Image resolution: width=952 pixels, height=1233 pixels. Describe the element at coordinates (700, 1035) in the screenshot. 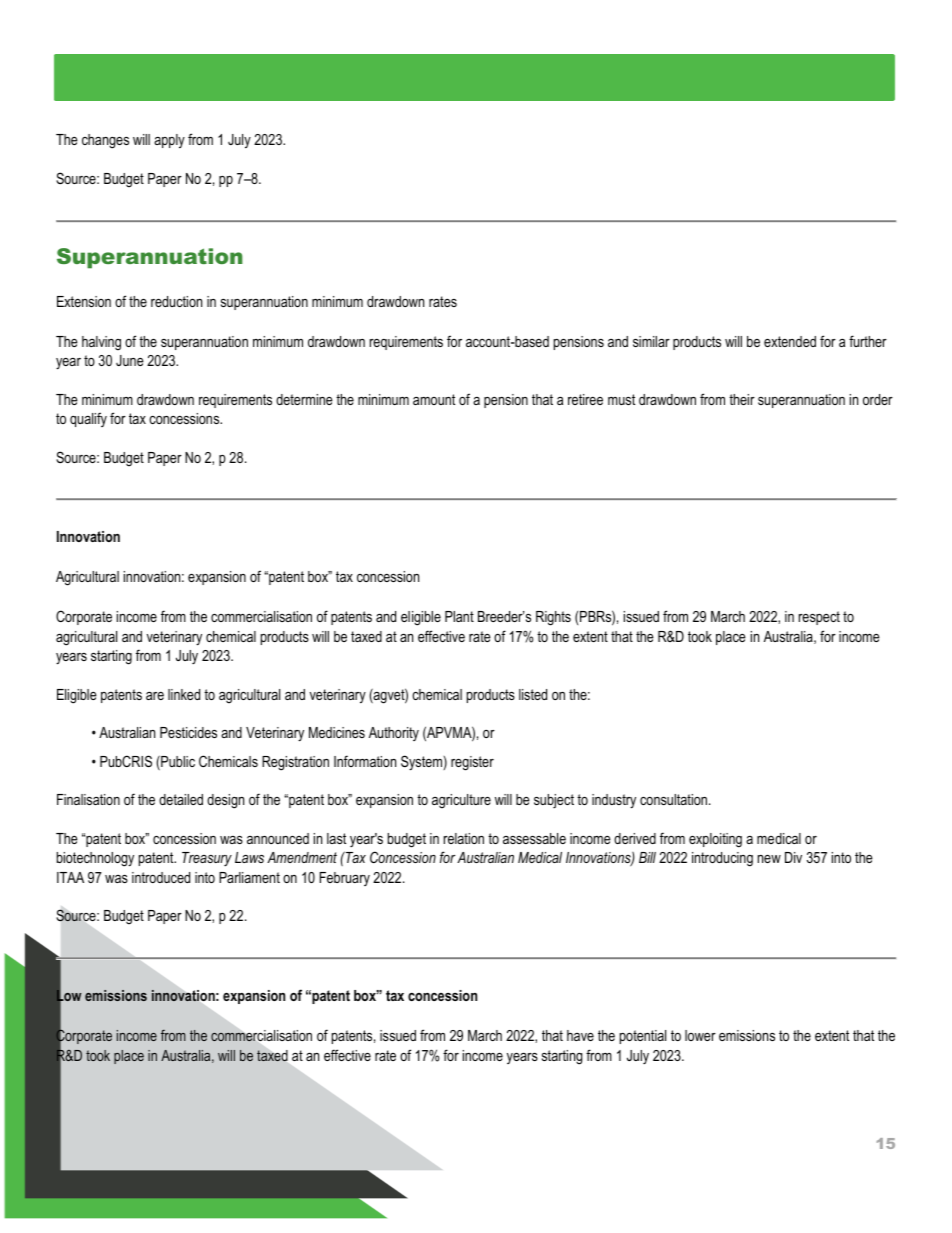

I see `lower` at that location.
